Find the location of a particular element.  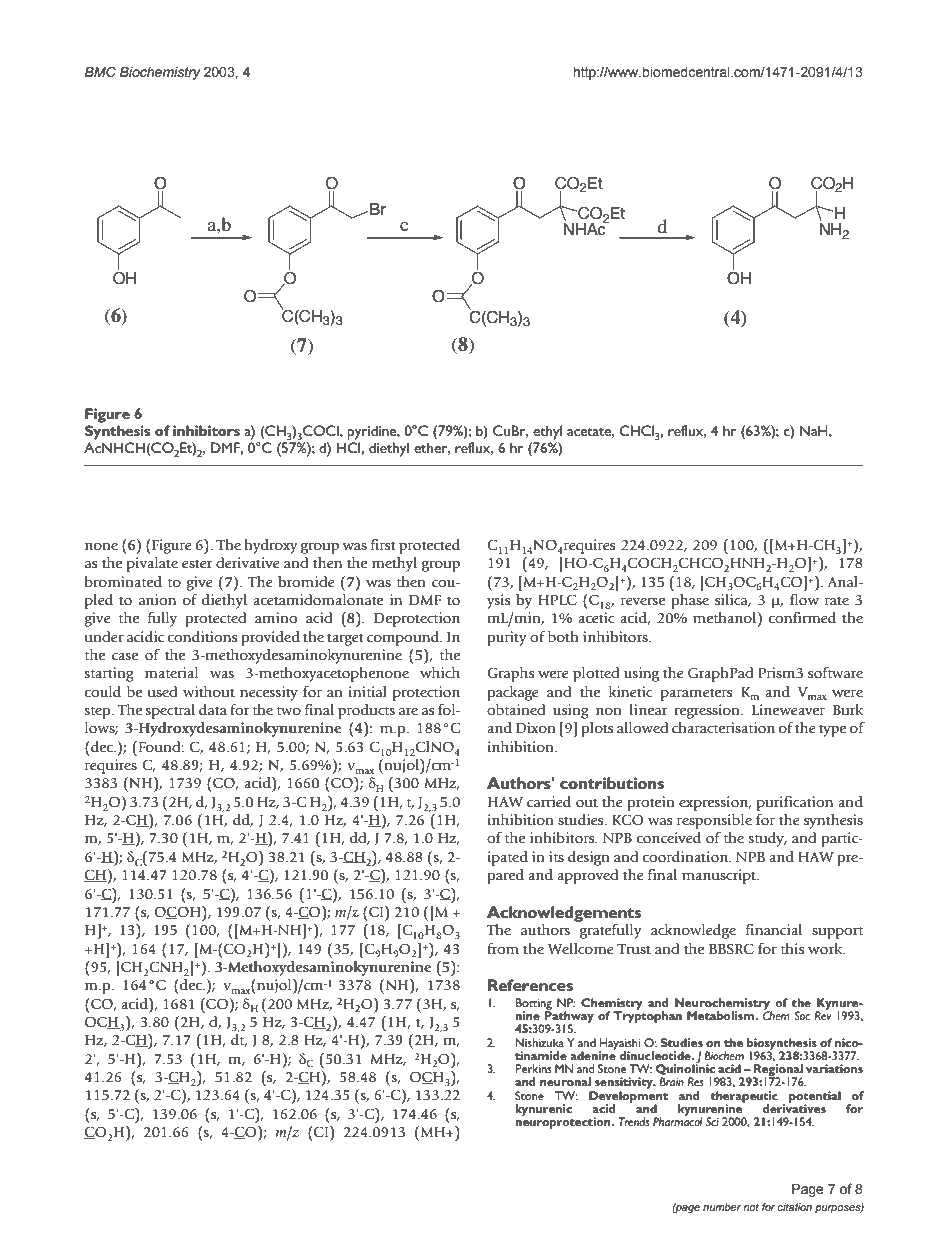

financial is located at coordinates (774, 930).
